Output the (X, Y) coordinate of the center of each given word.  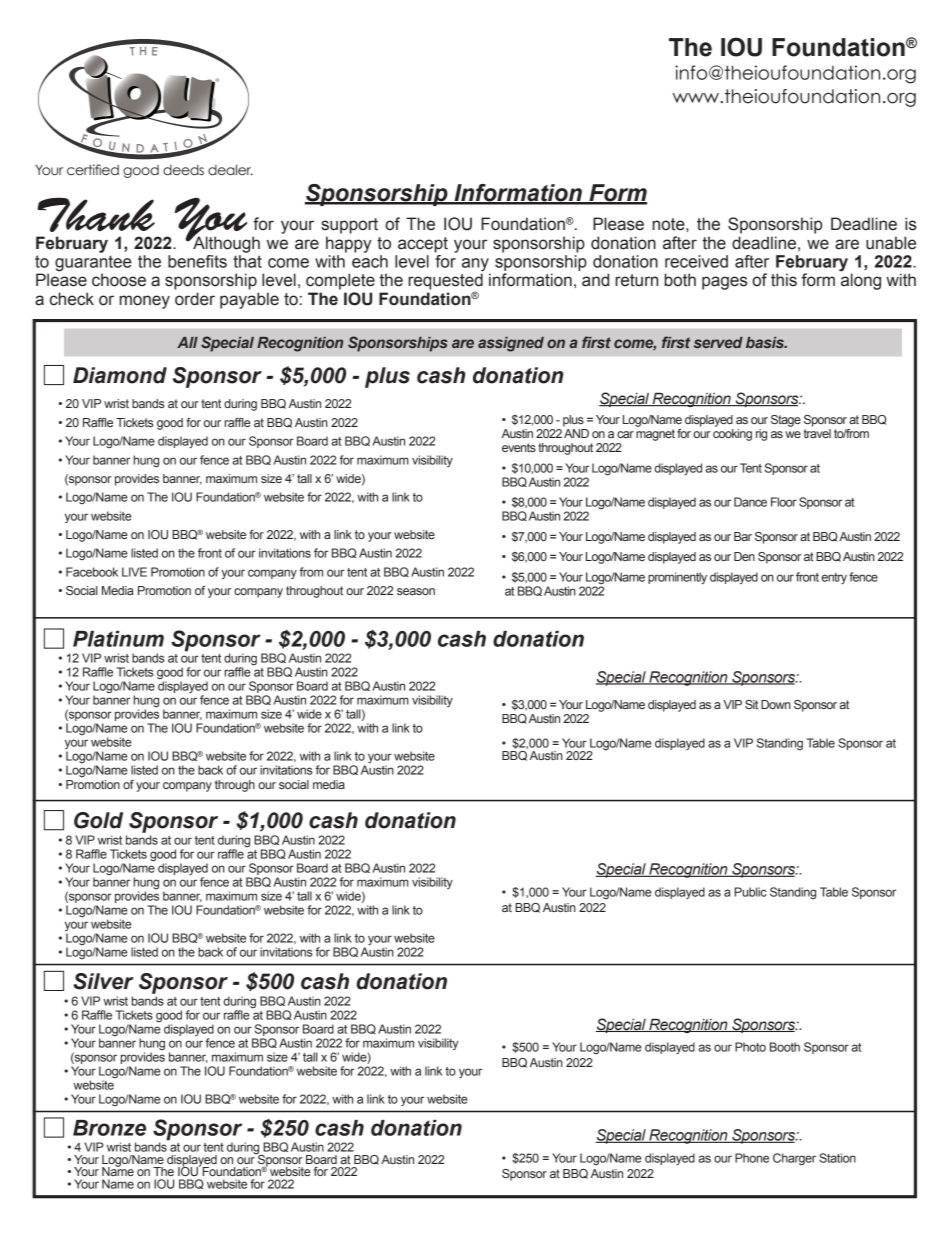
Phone (752, 1158)
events (519, 447)
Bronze (109, 1128)
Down (776, 704)
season (416, 591)
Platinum (118, 639)
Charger (794, 1159)
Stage (786, 421)
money (144, 302)
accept (423, 245)
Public (750, 892)
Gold (98, 820)
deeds (183, 170)
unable (891, 243)
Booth (785, 1047)
